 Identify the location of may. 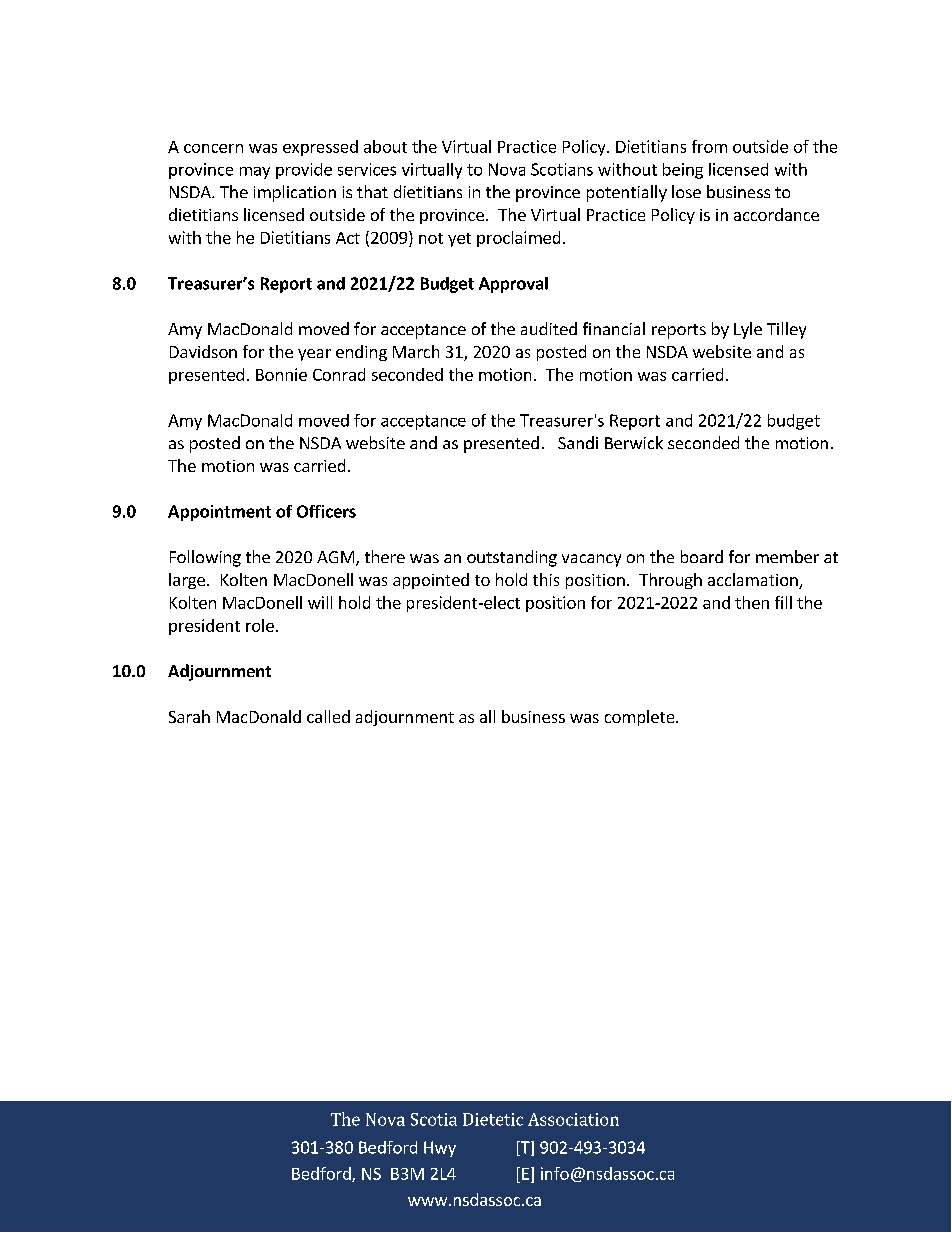
(255, 173).
